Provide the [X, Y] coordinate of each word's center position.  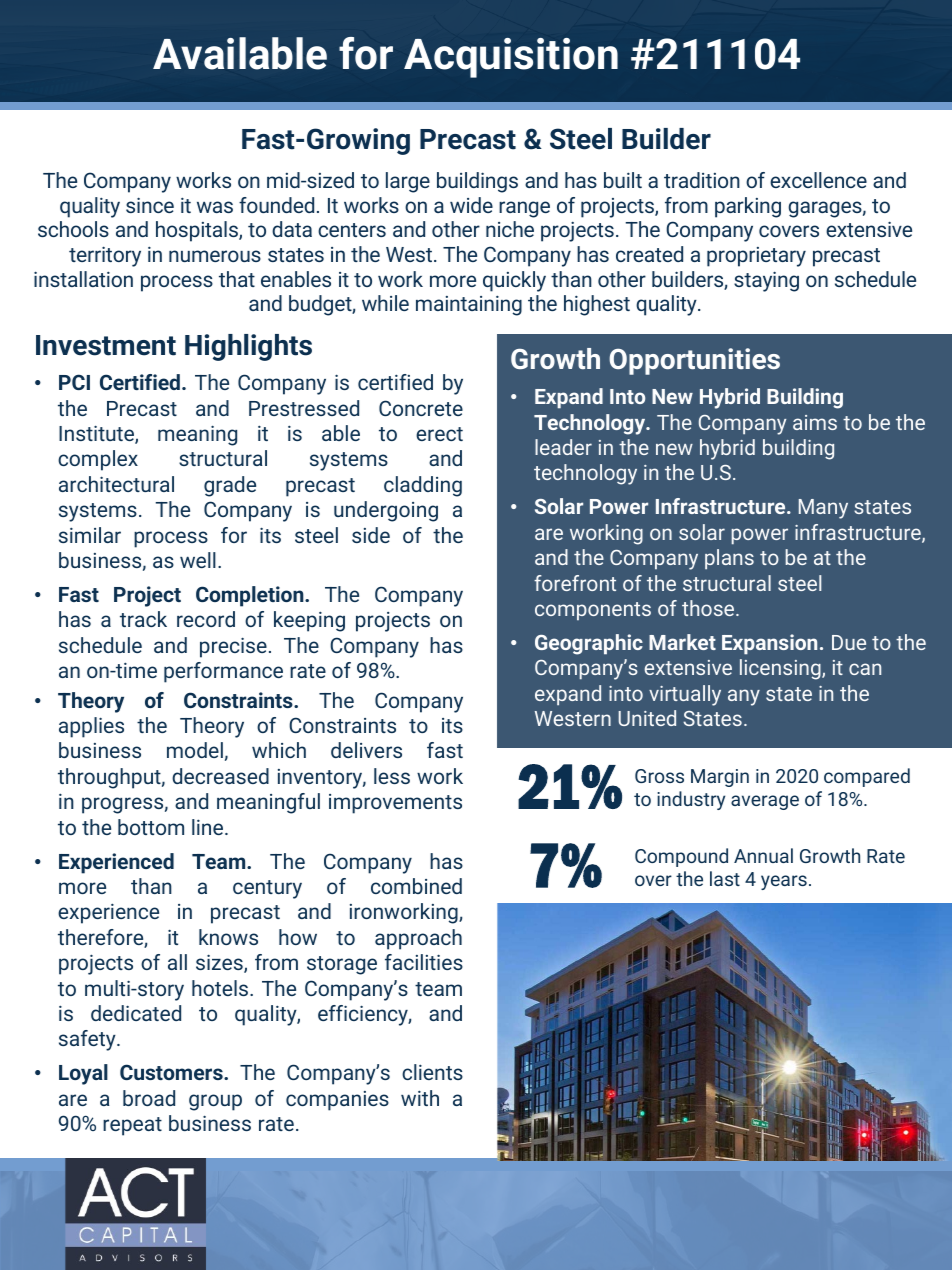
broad [149, 1098]
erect [439, 434]
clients [432, 1072]
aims [815, 422]
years [784, 882]
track [143, 619]
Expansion [769, 644]
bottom [151, 827]
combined [416, 886]
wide [471, 205]
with [420, 1098]
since [150, 205]
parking [748, 207]
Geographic [589, 644]
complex [98, 460]
